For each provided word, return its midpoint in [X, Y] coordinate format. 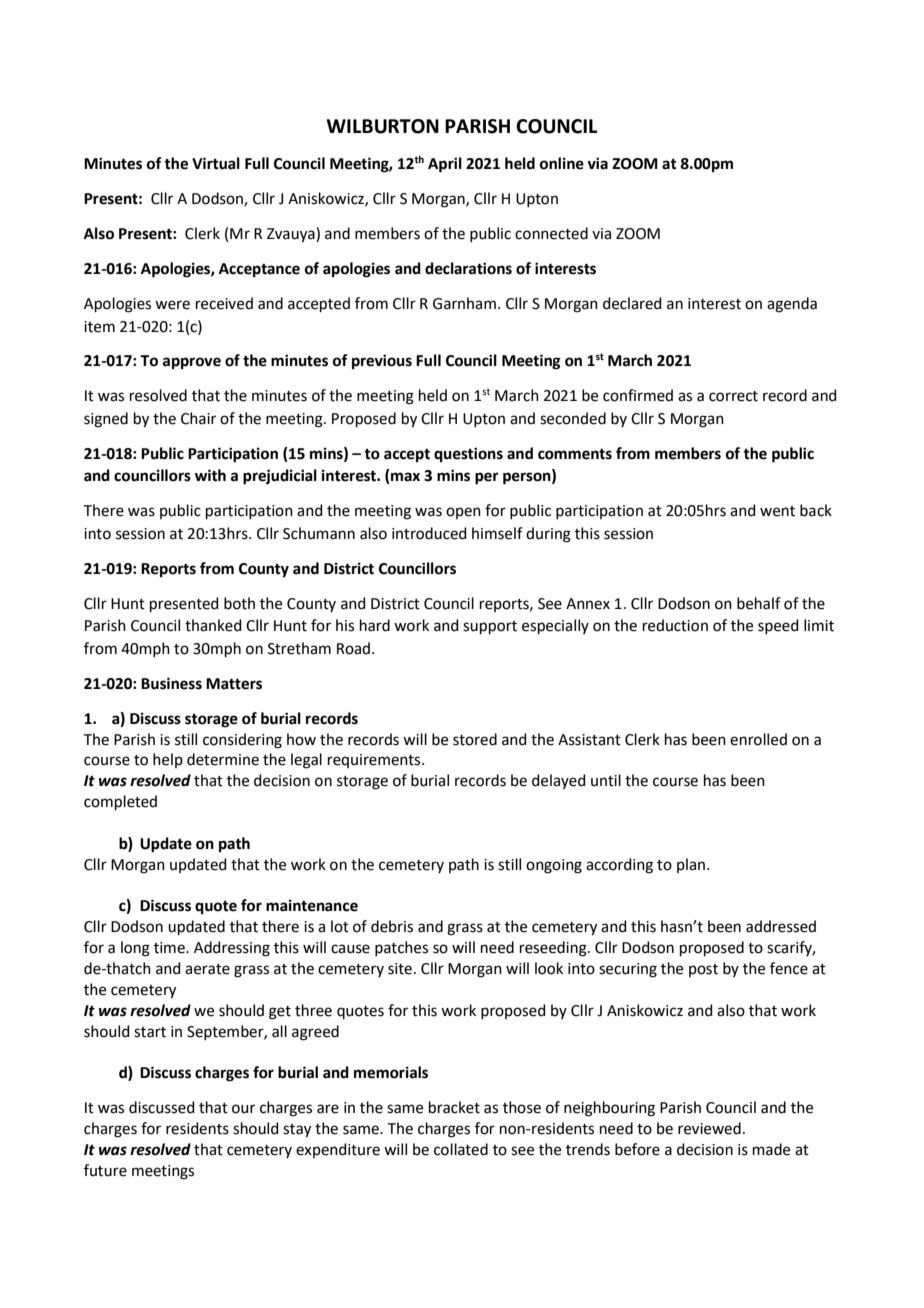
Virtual [216, 163]
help [168, 760]
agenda [792, 305]
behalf [759, 603]
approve [192, 363]
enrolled [758, 739]
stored [475, 739]
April [445, 165]
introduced [429, 533]
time [170, 948]
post [703, 970]
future [105, 1170]
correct [733, 396]
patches [401, 948]
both [239, 603]
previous [382, 362]
